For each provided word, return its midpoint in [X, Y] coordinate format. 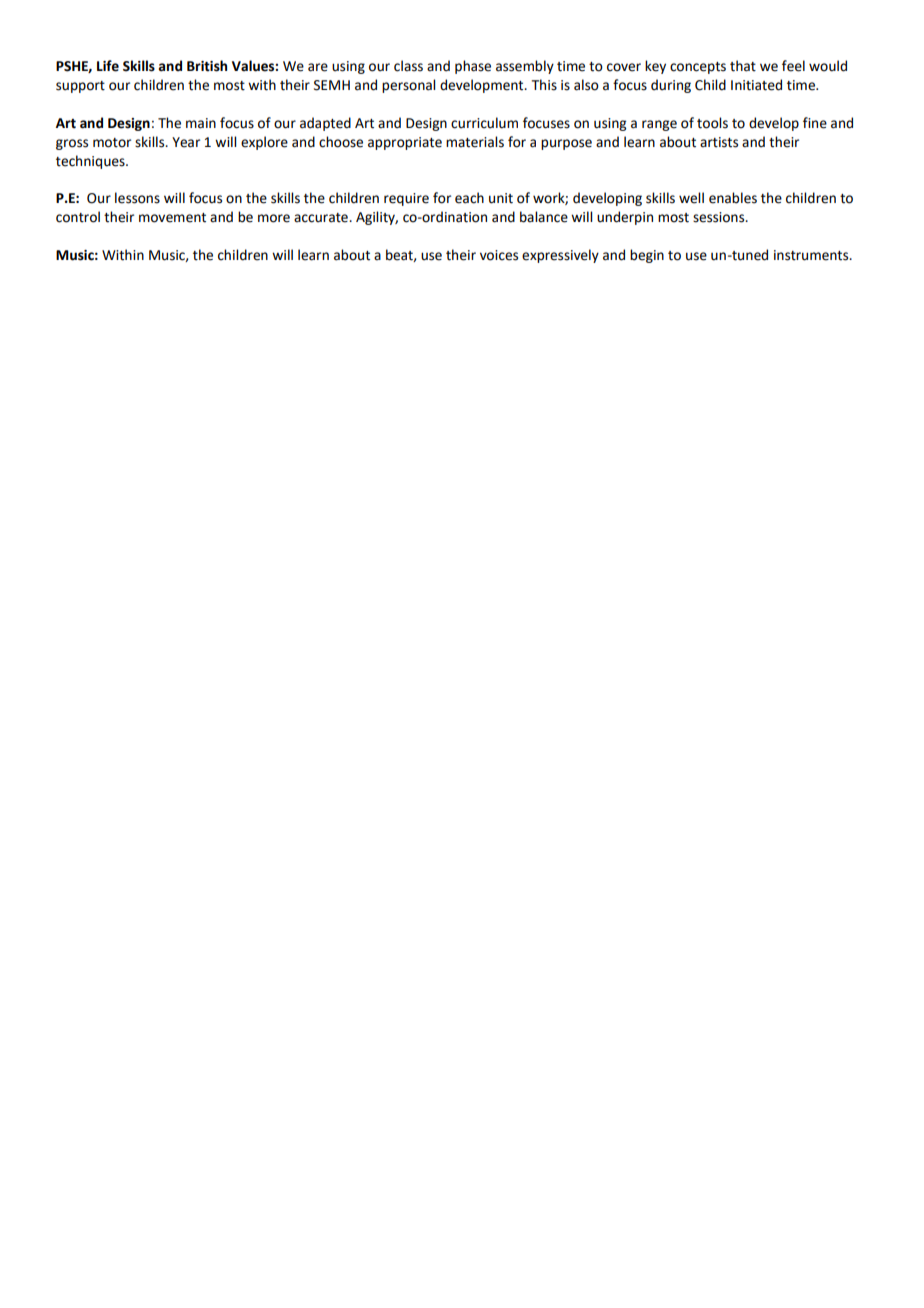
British [207, 66]
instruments [812, 255]
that [743, 66]
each [469, 198]
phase [473, 67]
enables [733, 198]
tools [712, 123]
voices [499, 255]
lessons [137, 198]
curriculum [484, 123]
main [201, 123]
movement [172, 218]
